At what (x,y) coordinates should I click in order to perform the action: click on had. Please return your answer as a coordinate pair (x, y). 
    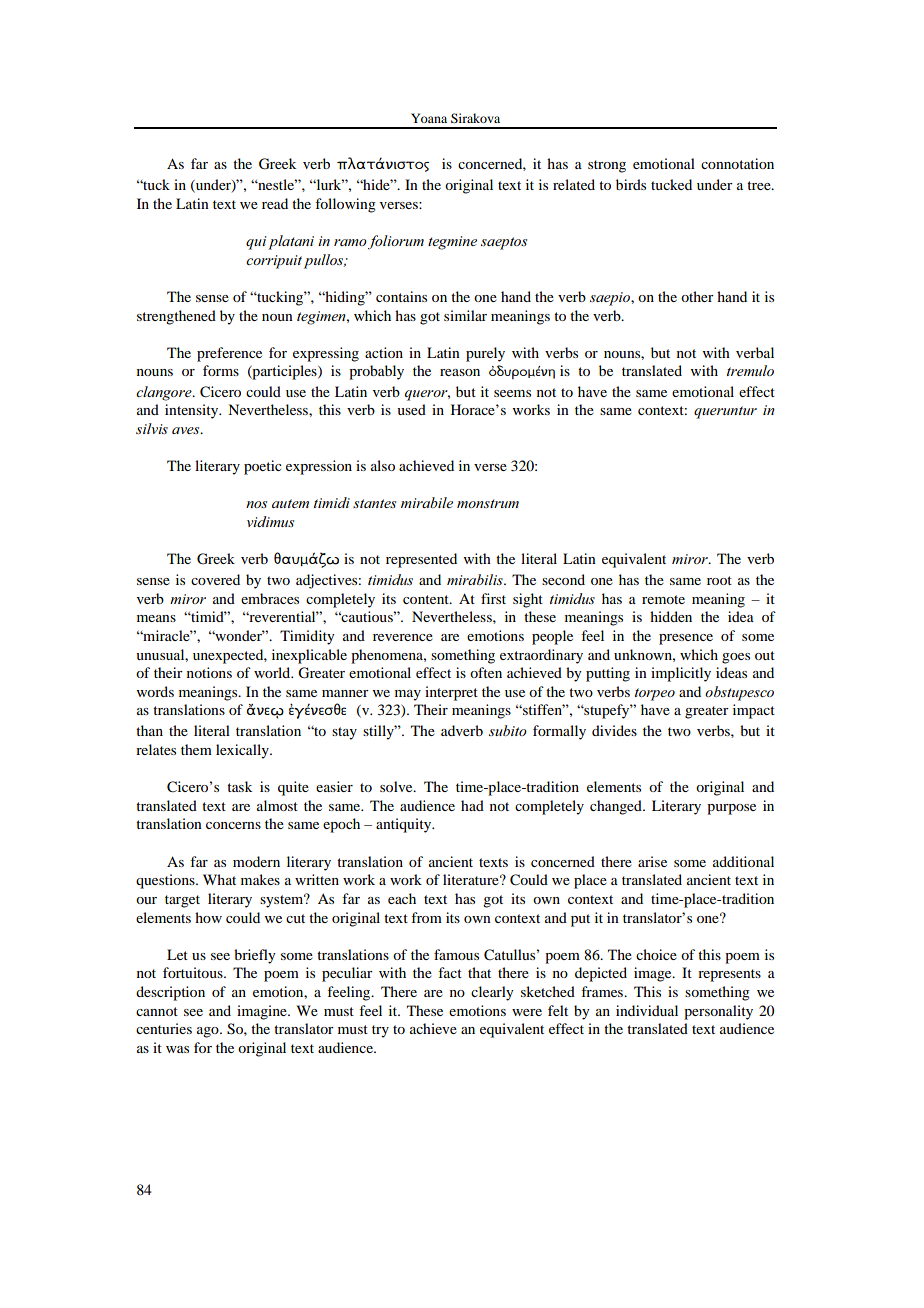
    Looking at the image, I should click on (472, 805).
